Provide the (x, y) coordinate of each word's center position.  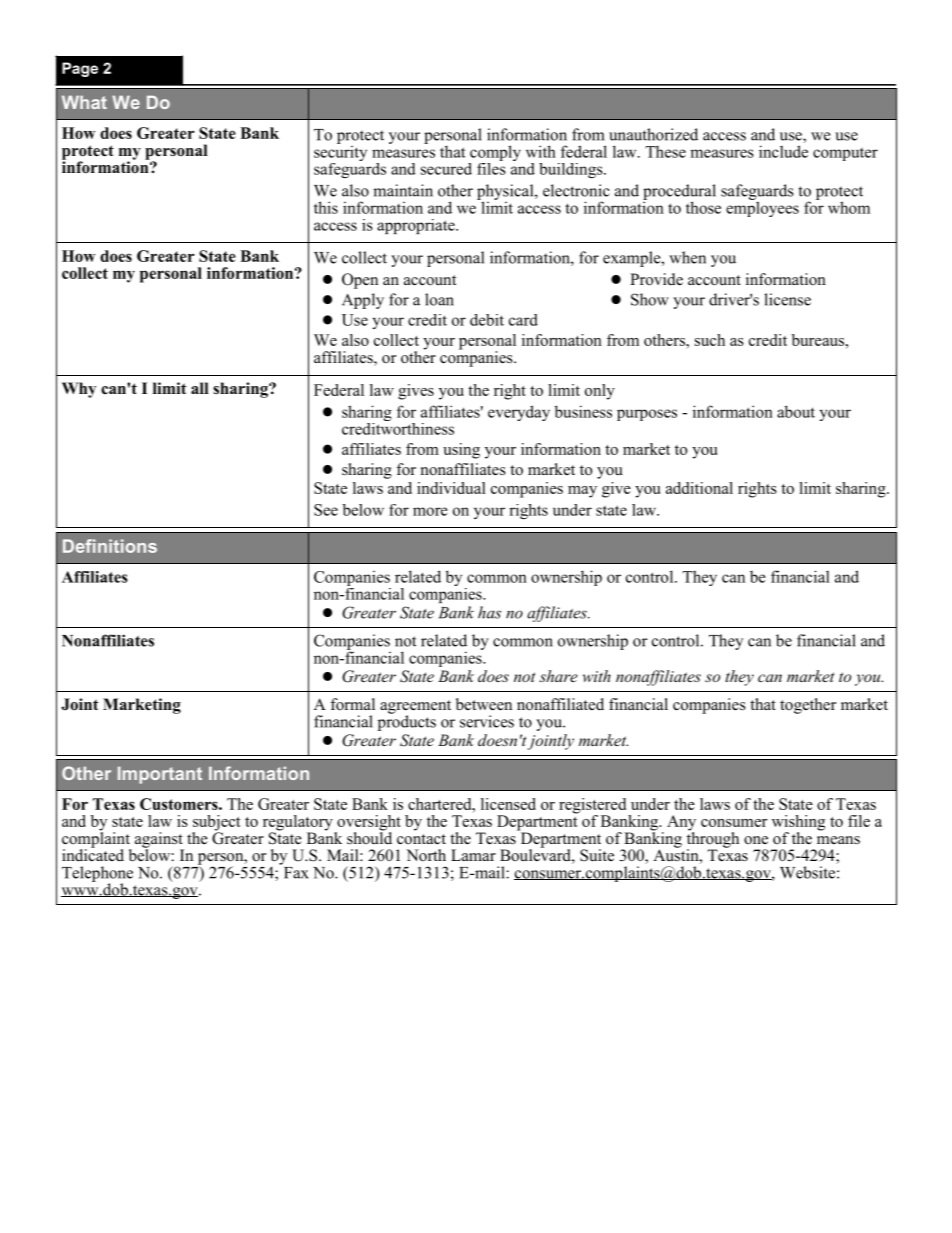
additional (699, 488)
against (159, 841)
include (783, 151)
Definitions (110, 546)
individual (451, 488)
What (84, 102)
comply (494, 154)
